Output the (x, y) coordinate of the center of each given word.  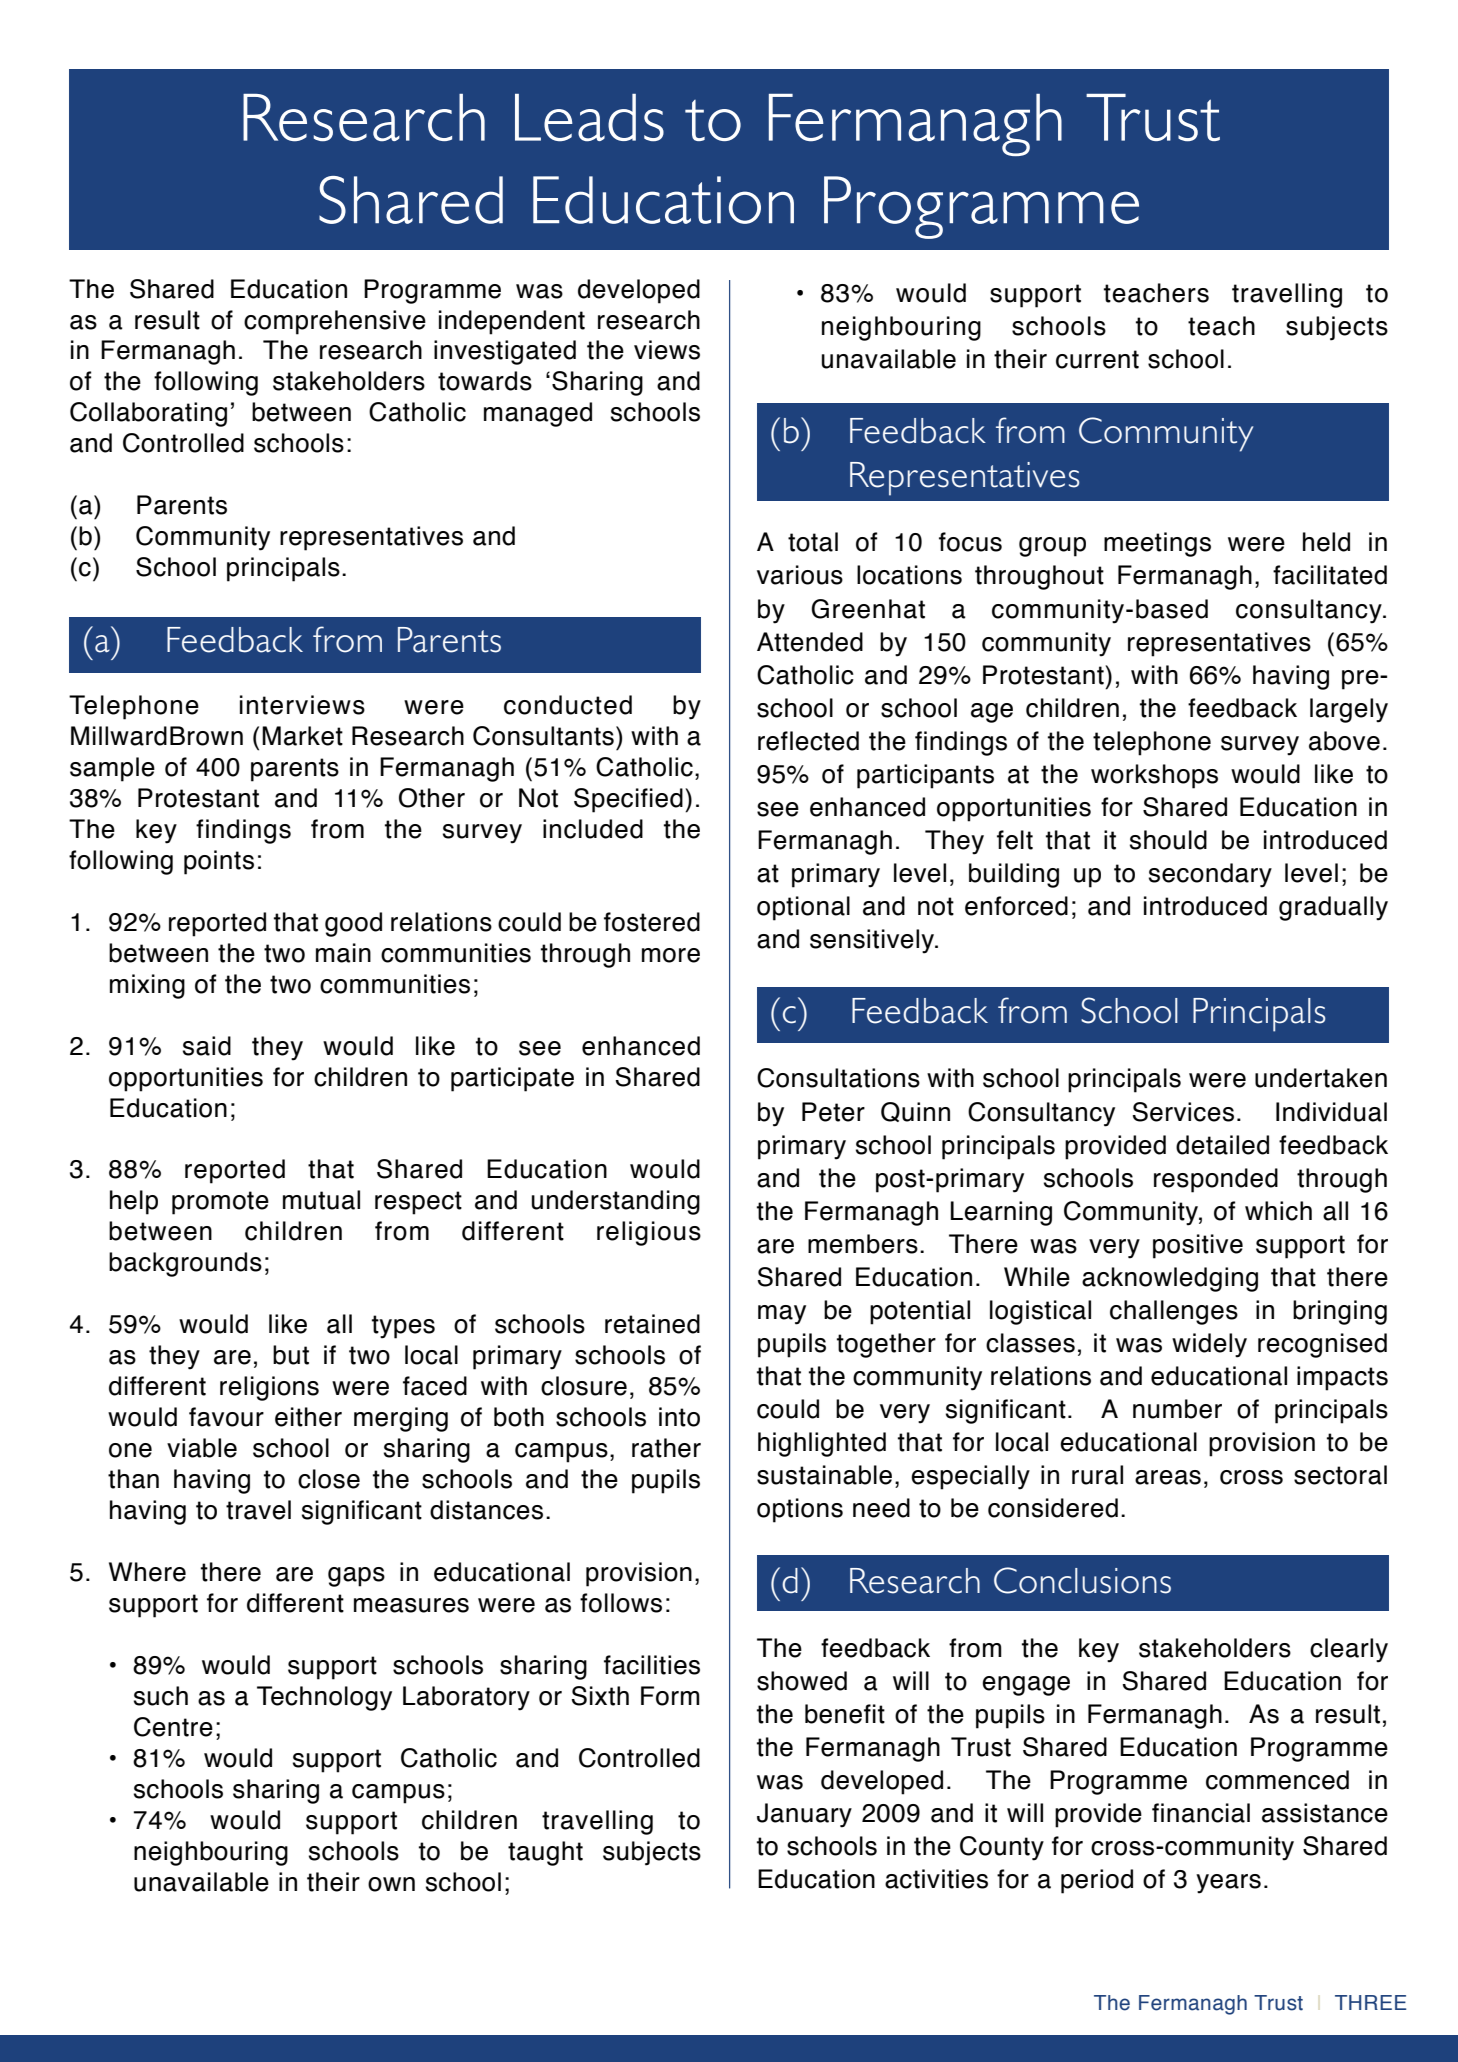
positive (1198, 1246)
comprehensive (335, 322)
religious (649, 1233)
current (1097, 359)
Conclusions (1082, 1580)
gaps (356, 1577)
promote (220, 1203)
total (813, 542)
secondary (1210, 875)
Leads (589, 118)
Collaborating (148, 414)
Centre (173, 1727)
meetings (1157, 544)
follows (621, 1603)
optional (803, 908)
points (219, 862)
